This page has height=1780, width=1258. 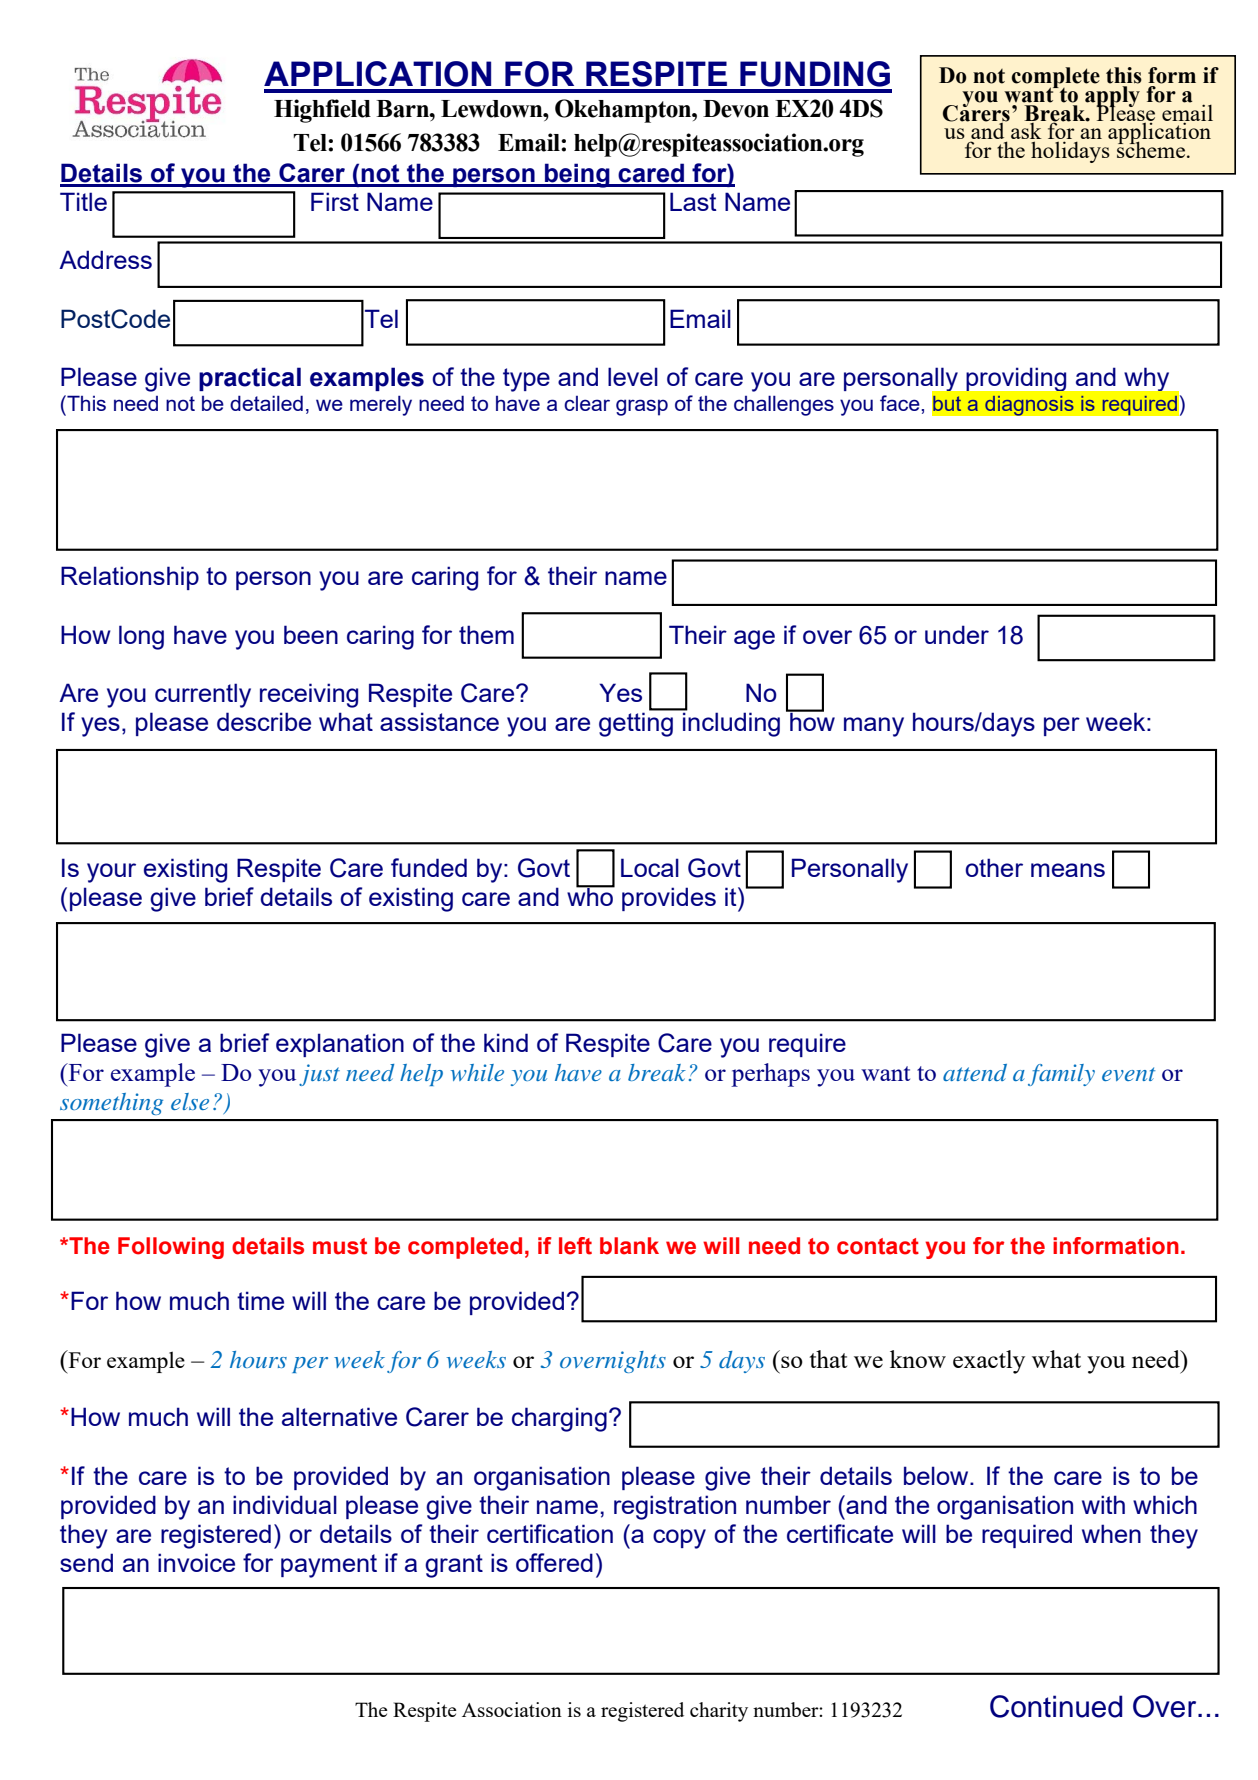 I want to click on family, so click(x=1061, y=1075).
